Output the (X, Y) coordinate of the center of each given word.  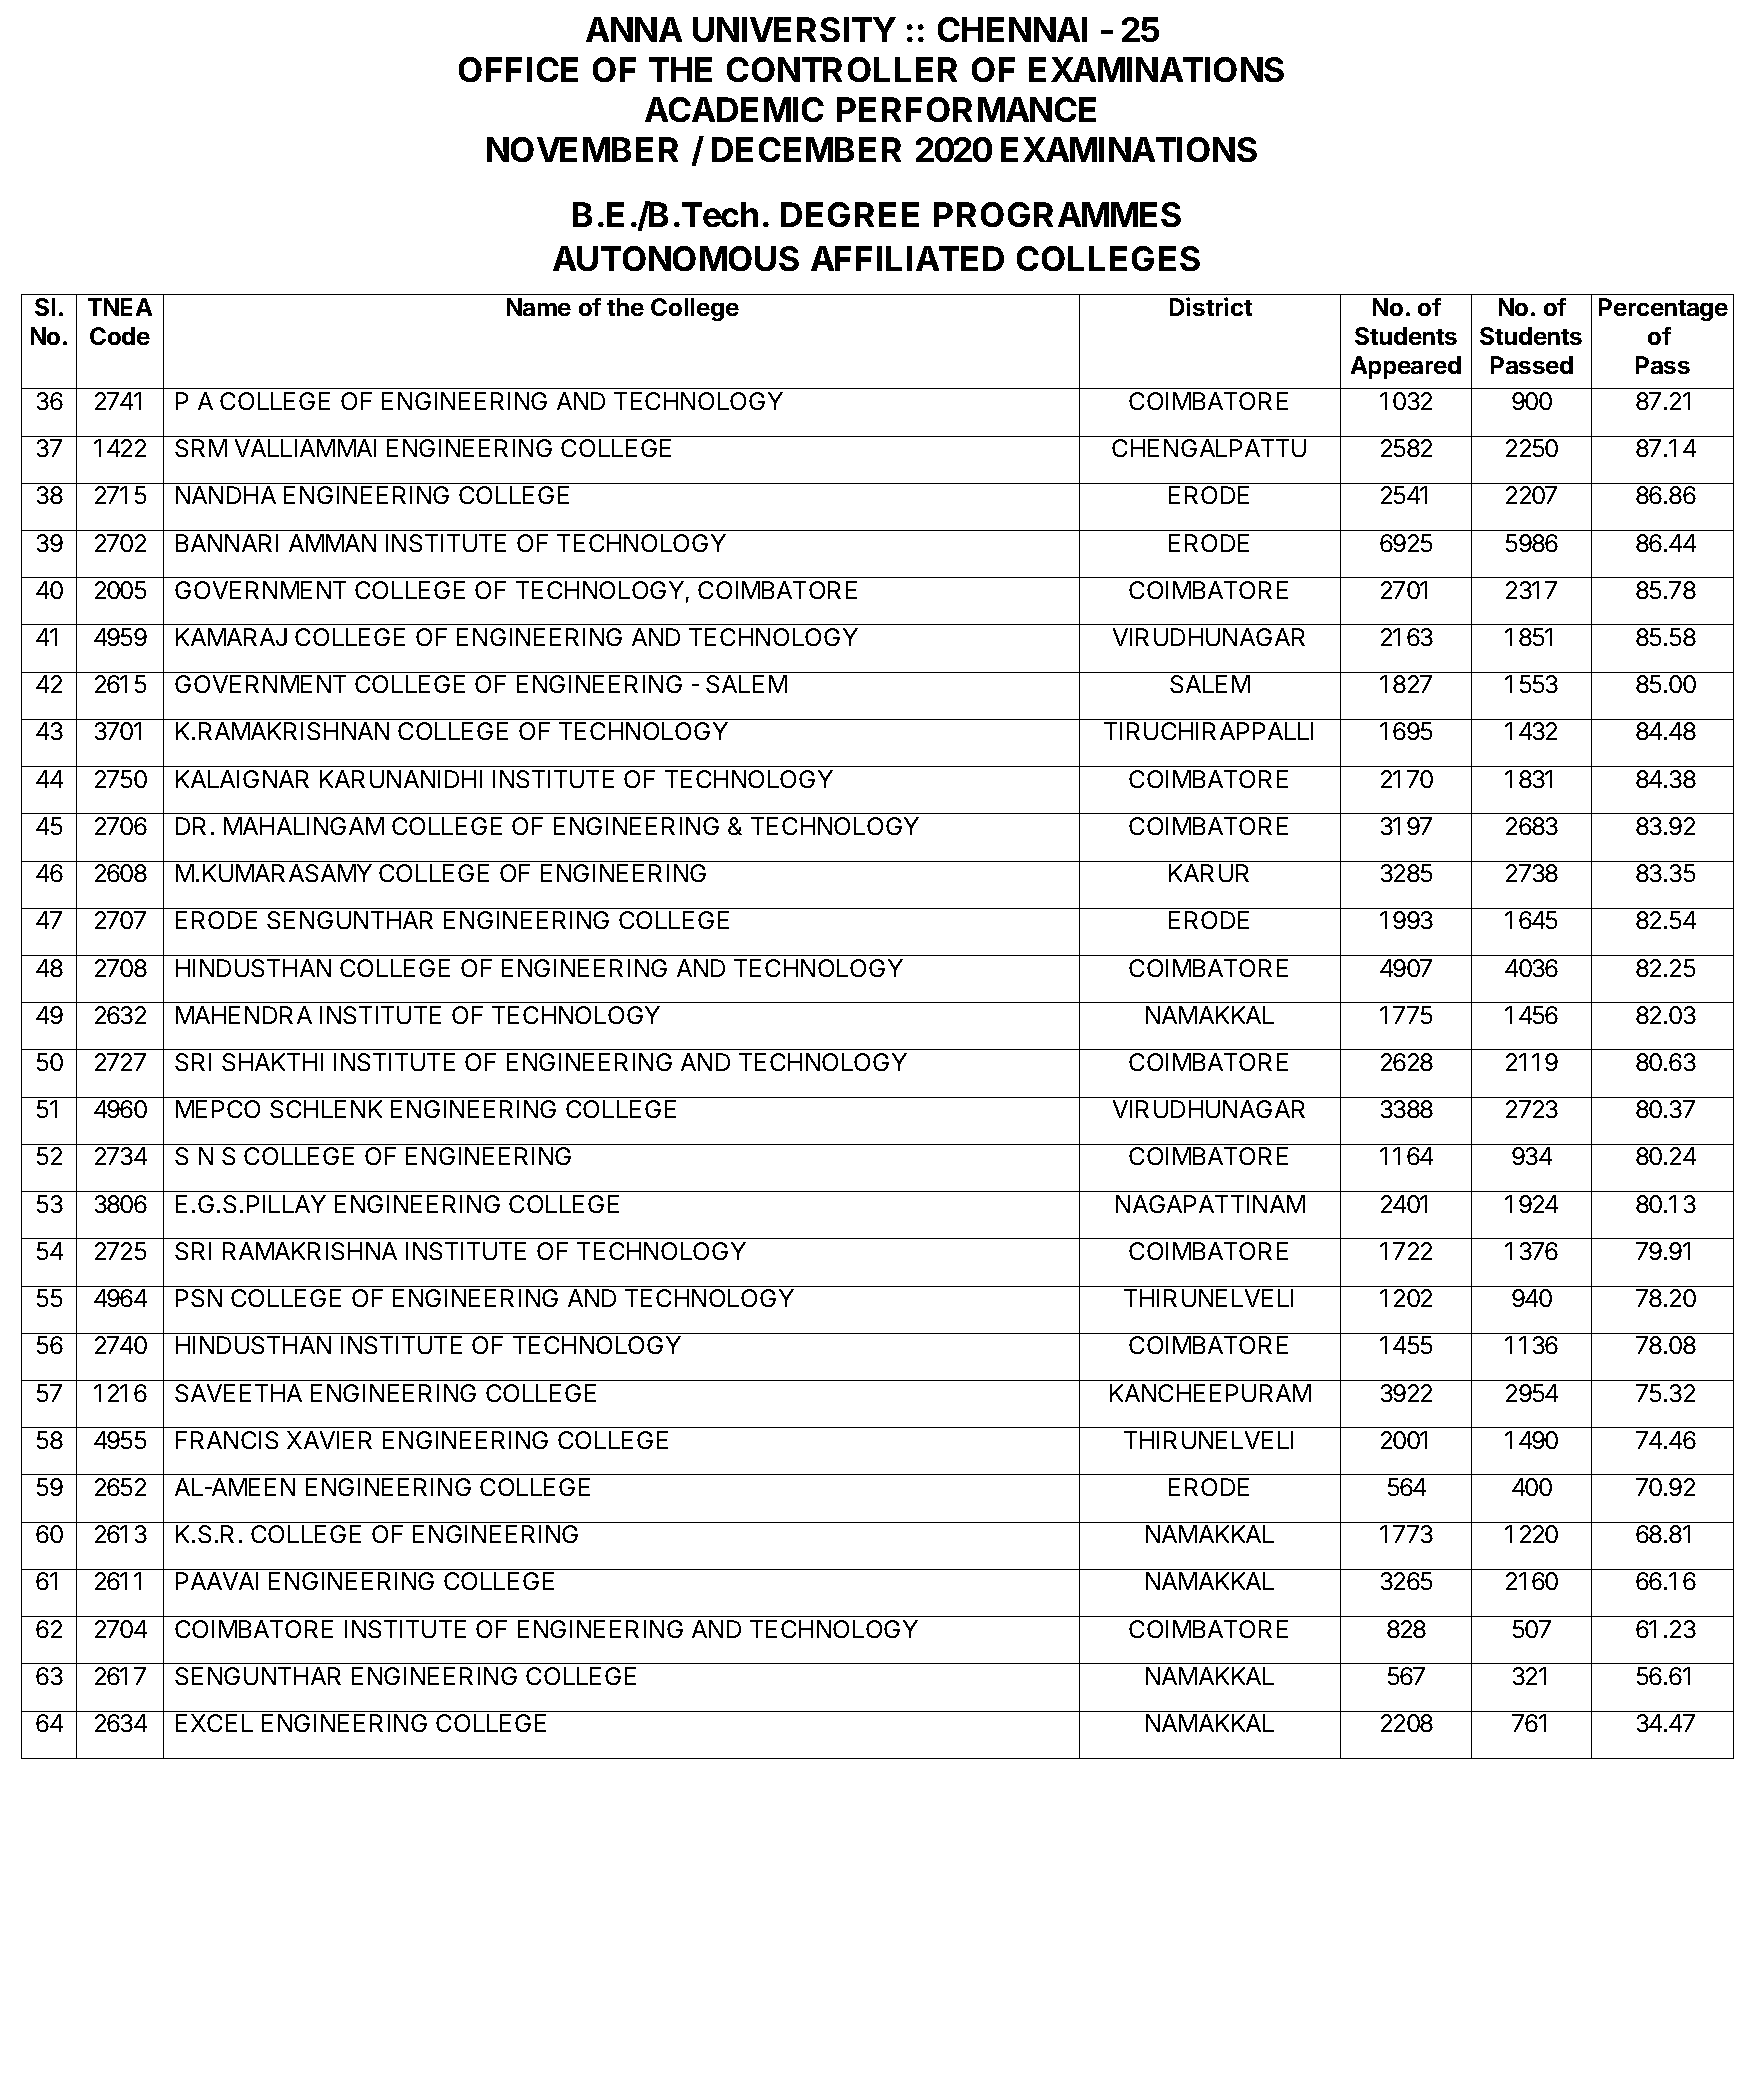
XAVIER (329, 1440)
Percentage (1663, 309)
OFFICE (518, 69)
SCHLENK (326, 1109)
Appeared (1406, 367)
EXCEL (214, 1723)
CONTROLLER (842, 69)
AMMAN (332, 543)
